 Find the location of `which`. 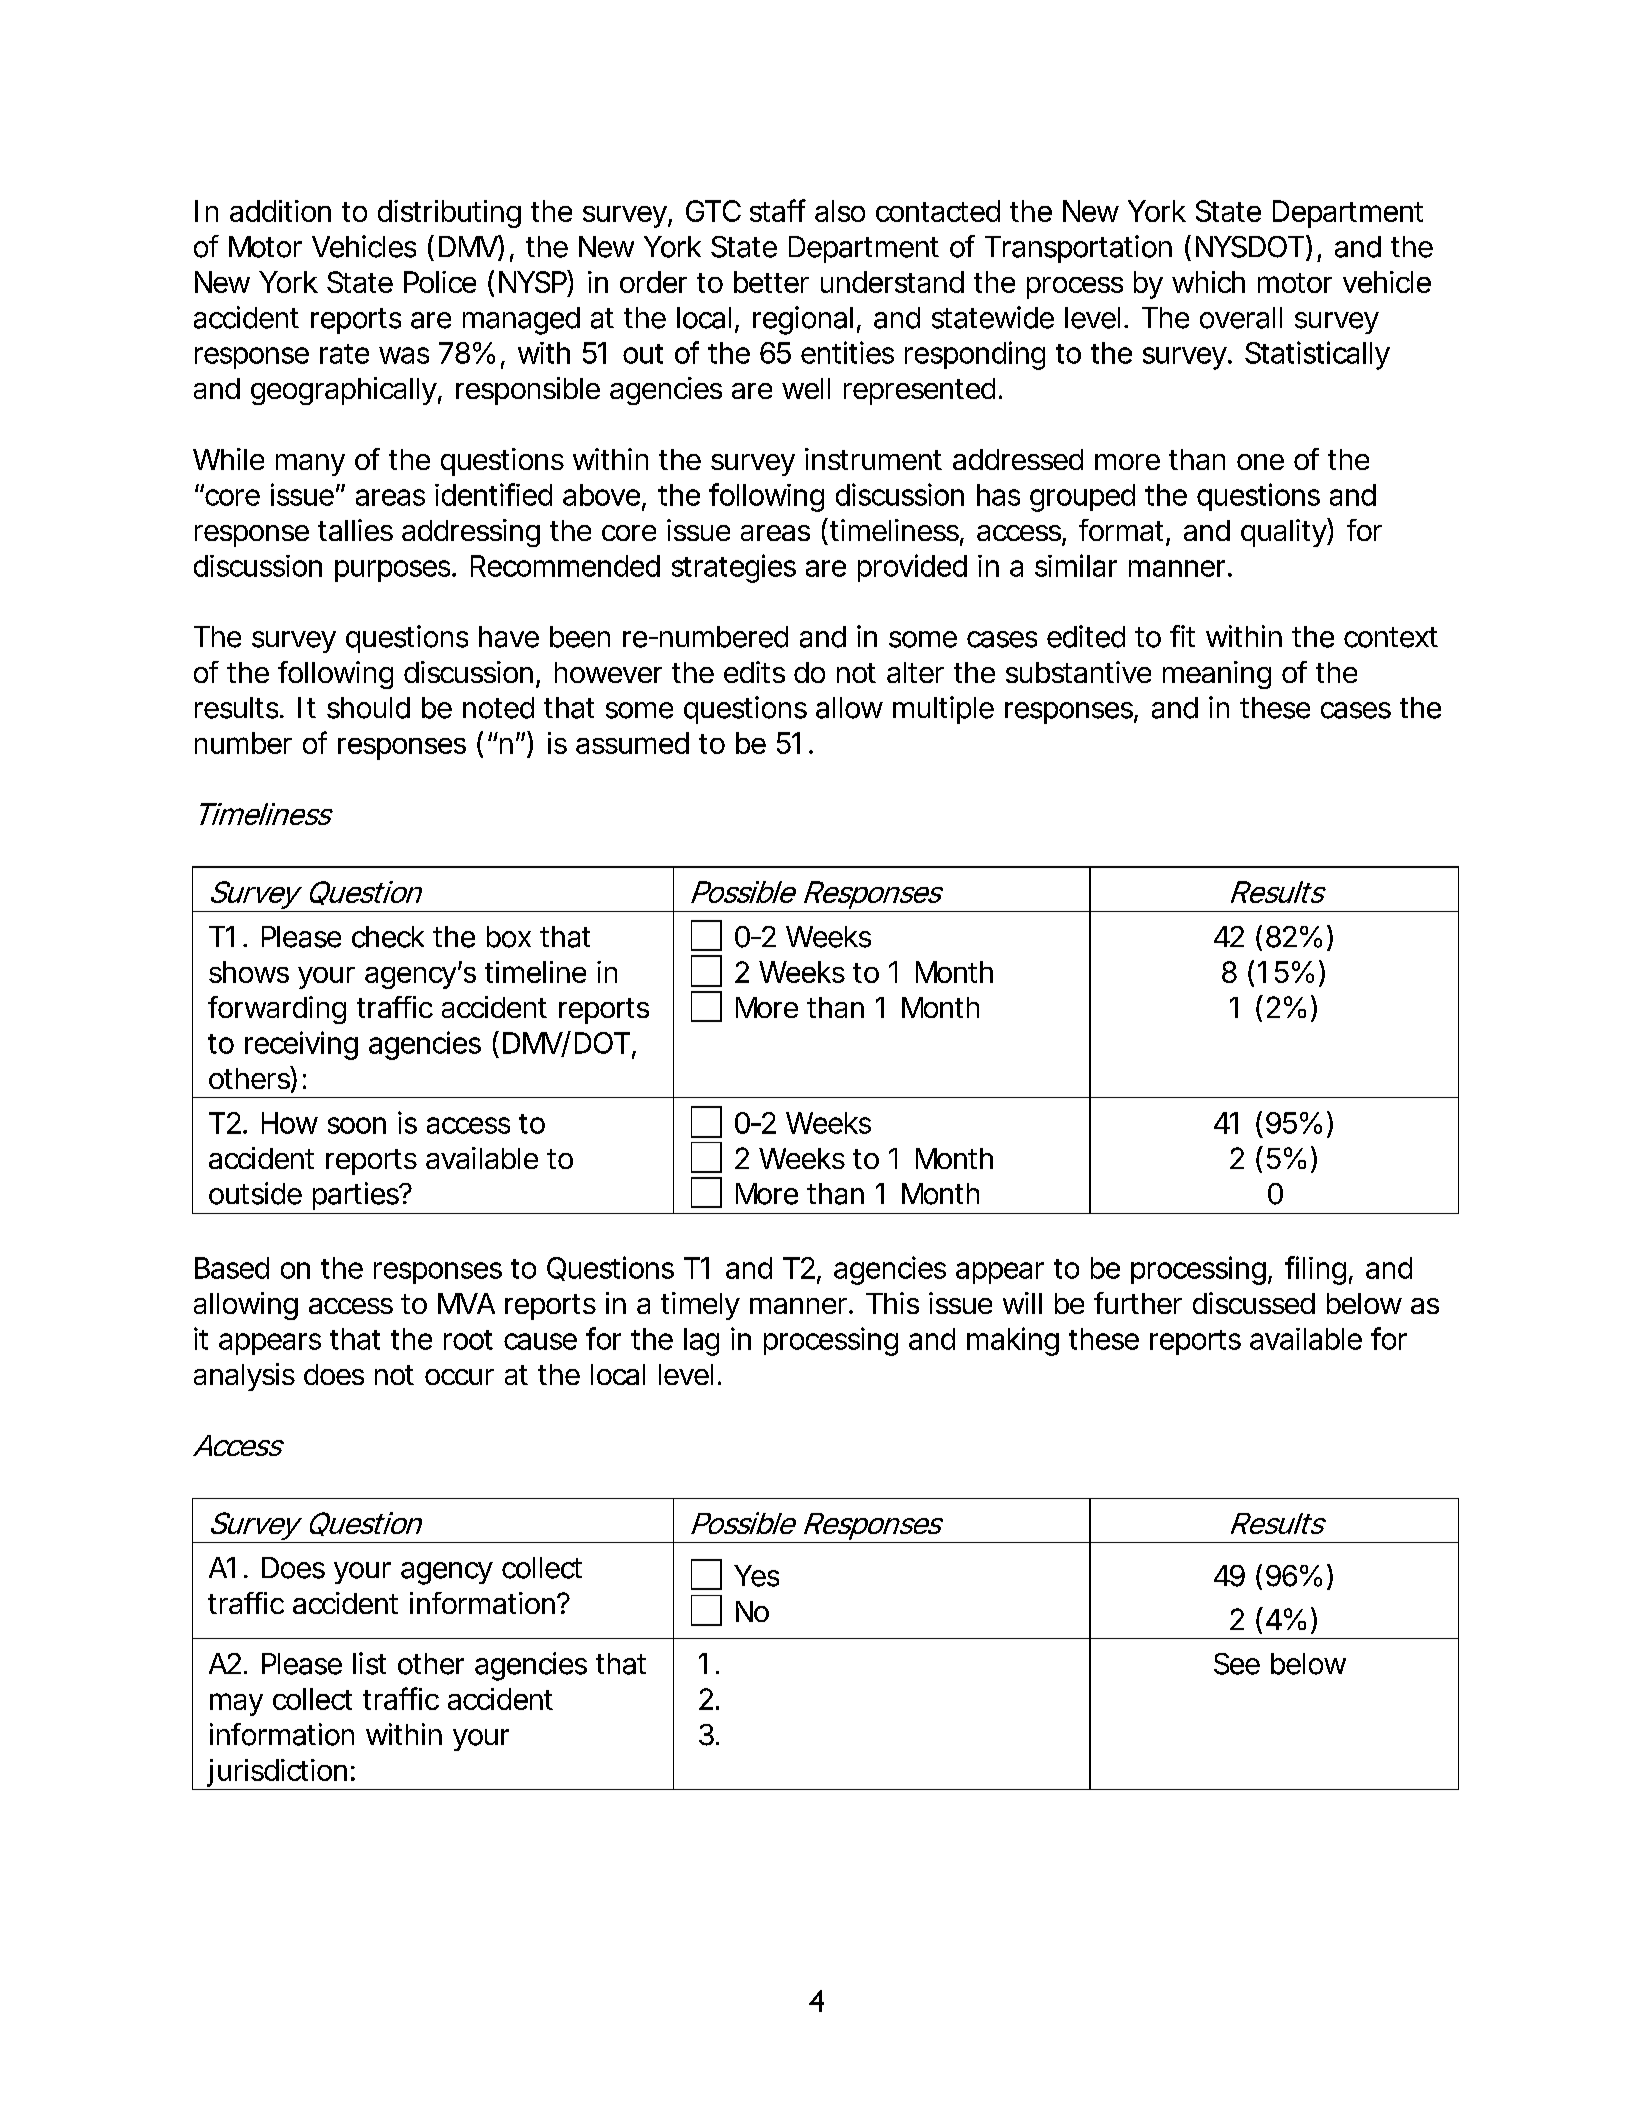

which is located at coordinates (1207, 282).
